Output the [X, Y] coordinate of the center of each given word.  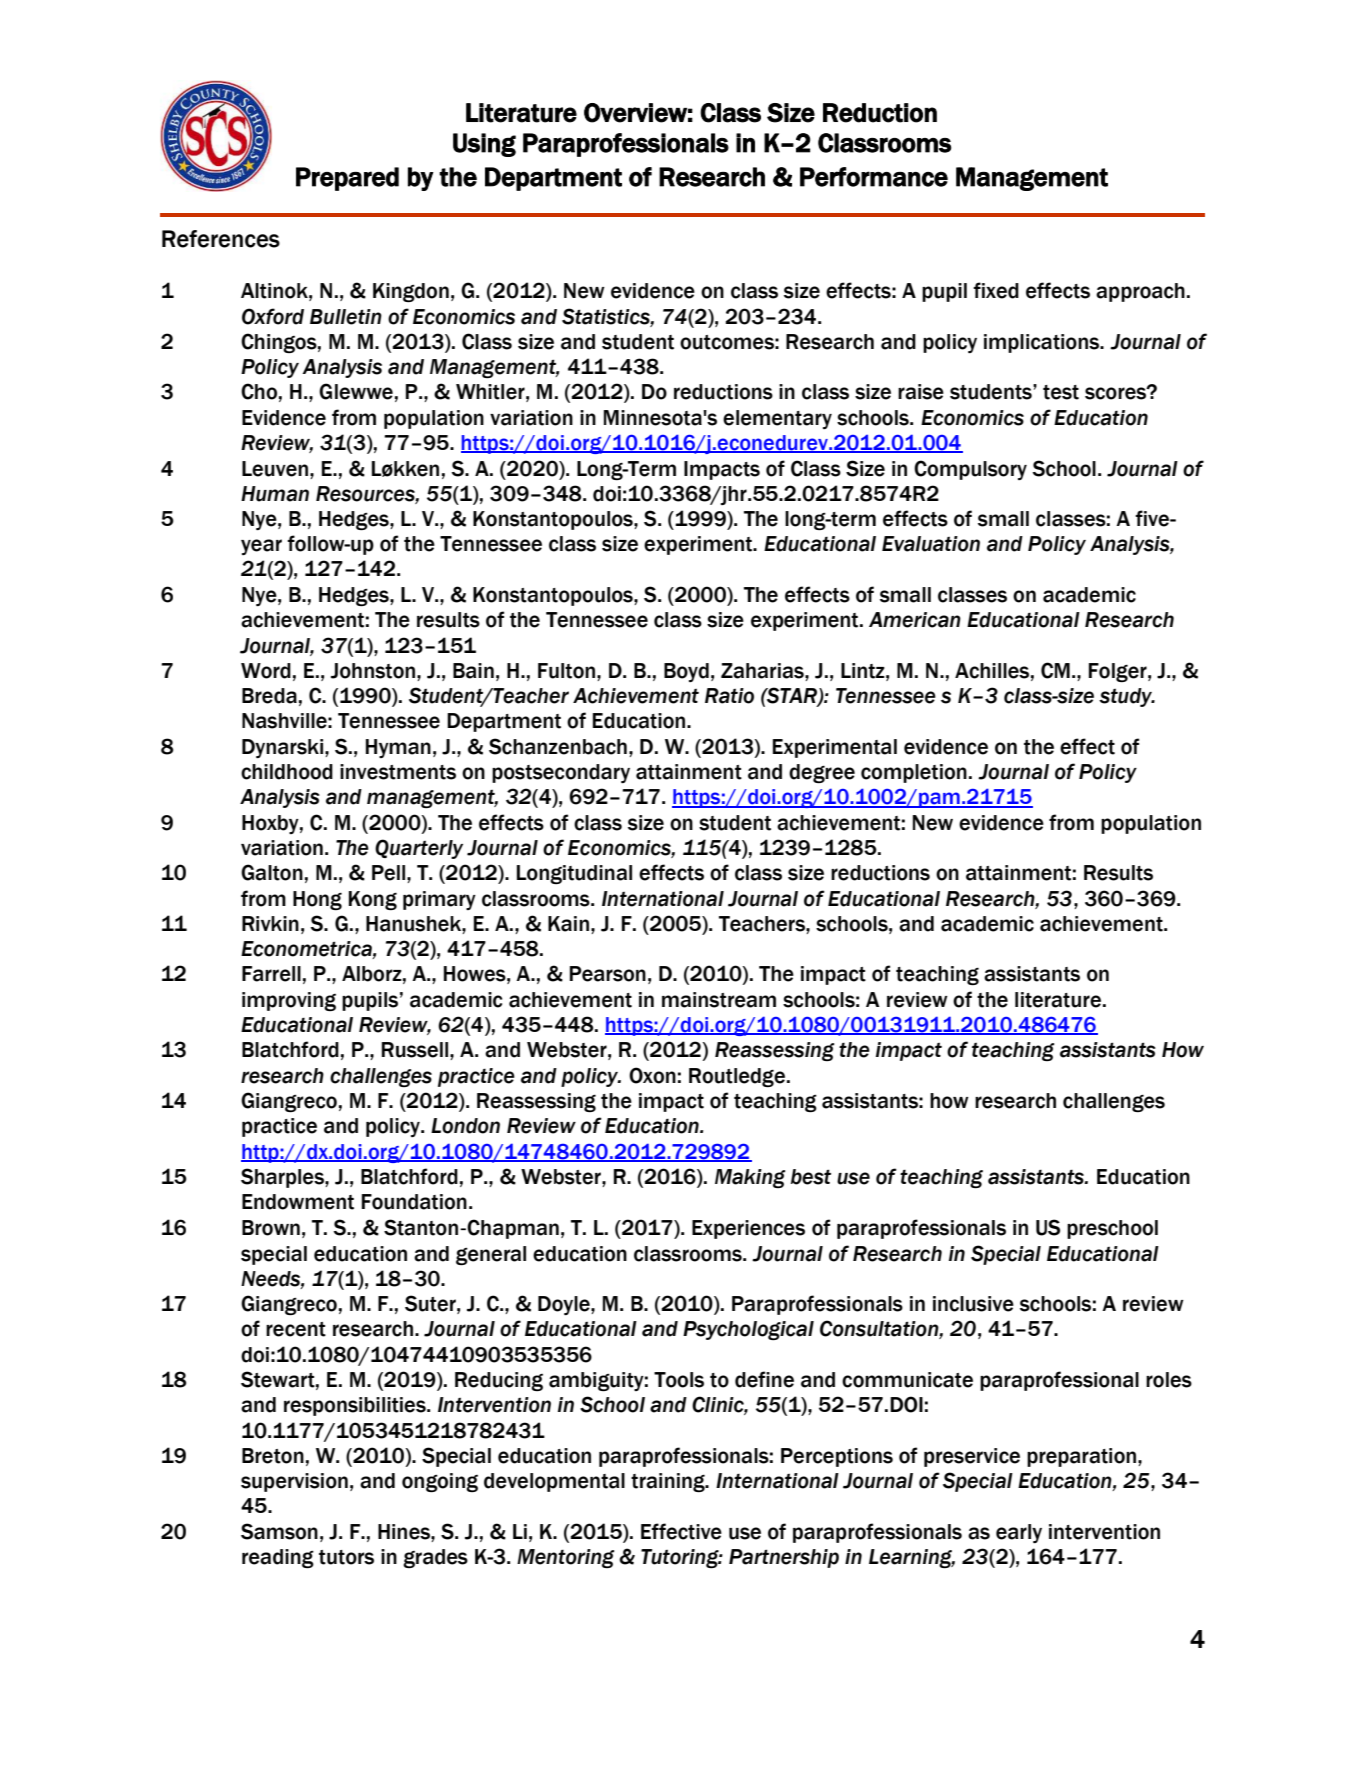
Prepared [347, 179]
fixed [996, 290]
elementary [777, 419]
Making [750, 1178]
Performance [874, 177]
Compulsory [970, 470]
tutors [346, 1557]
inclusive [973, 1304]
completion [914, 773]
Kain [568, 924]
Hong [317, 900]
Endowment [298, 1202]
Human [275, 494]
